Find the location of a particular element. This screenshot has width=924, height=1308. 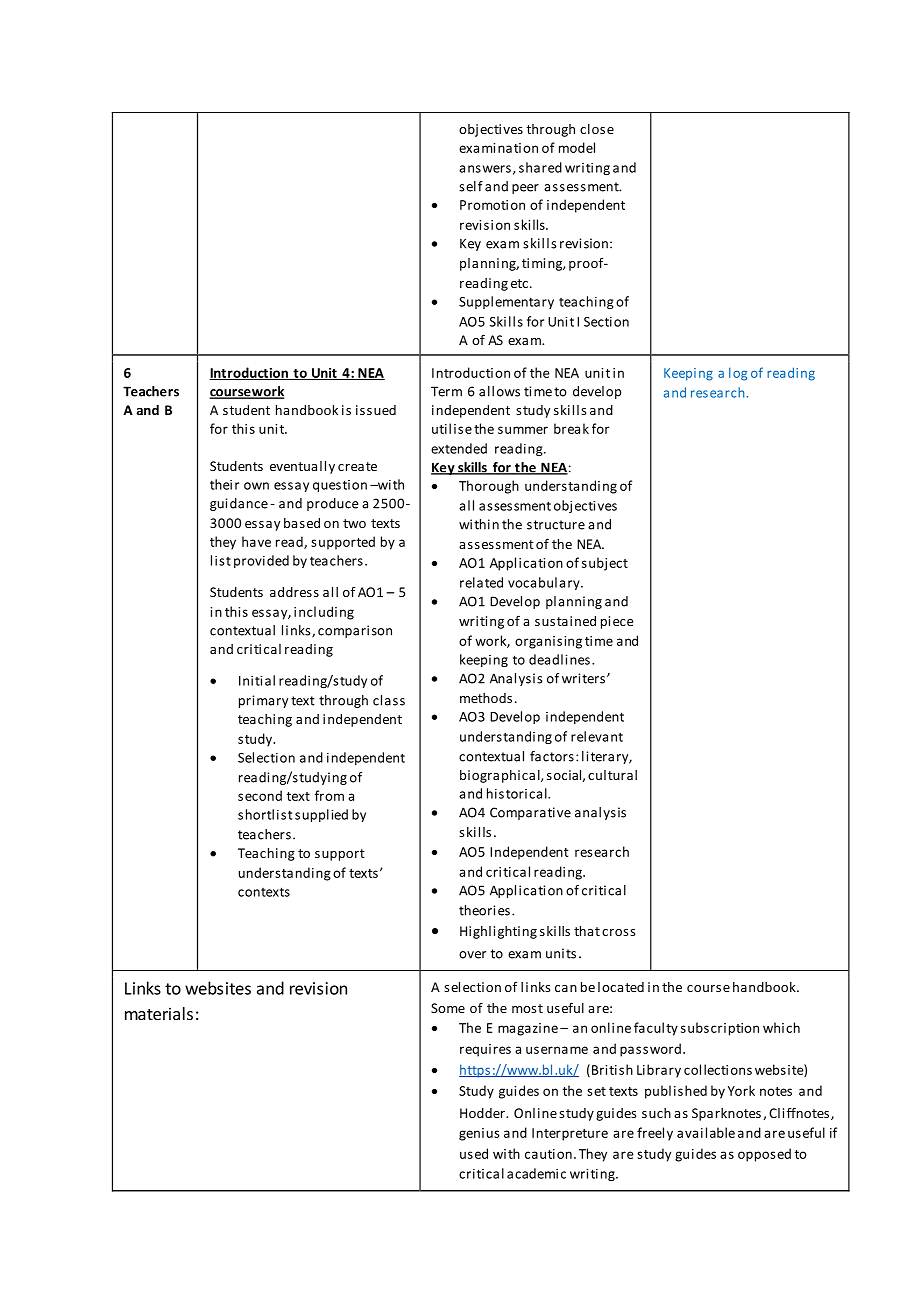

Thorough is located at coordinates (489, 487).
